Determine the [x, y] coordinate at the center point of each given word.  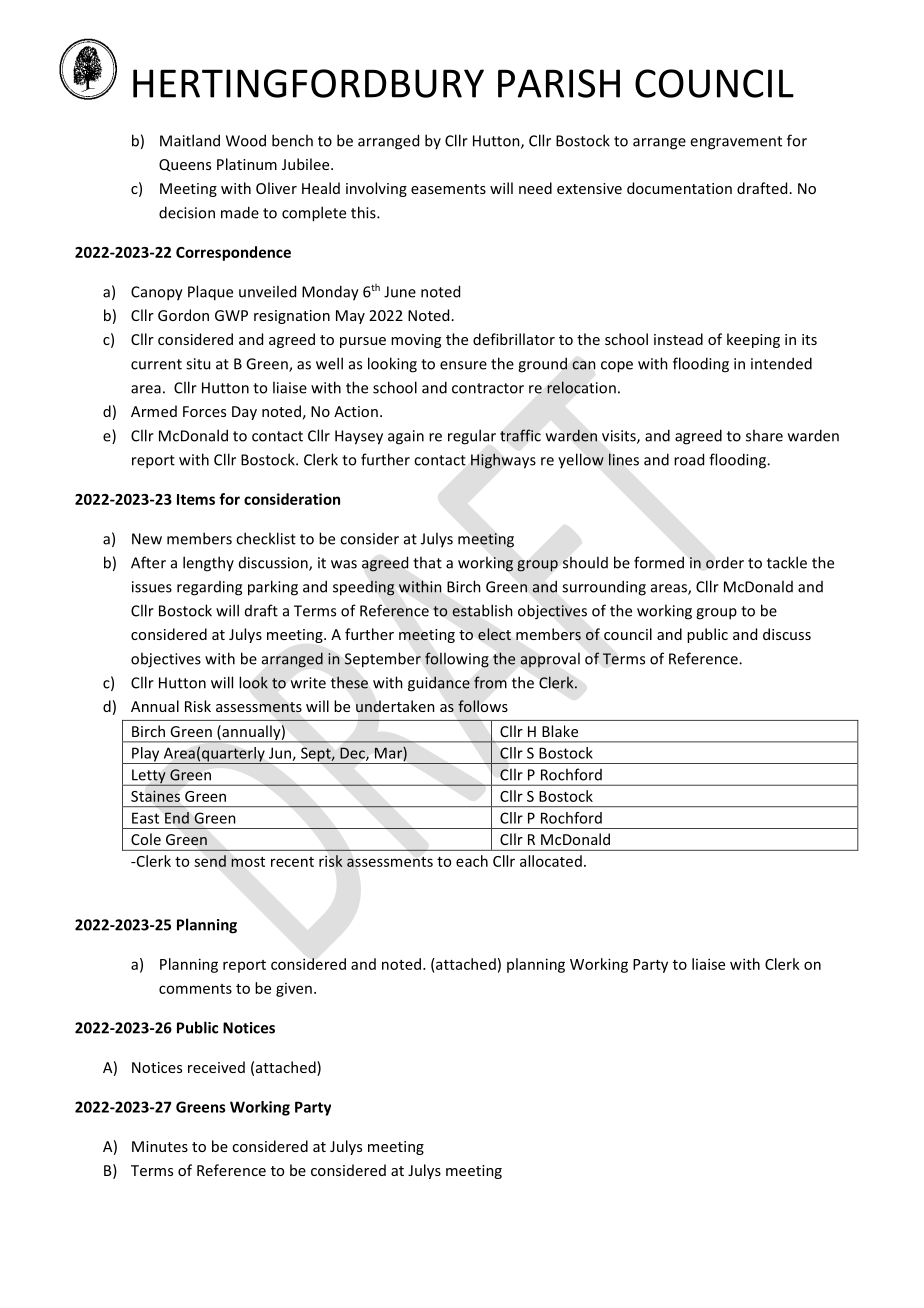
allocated [551, 861]
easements [448, 189]
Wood [246, 140]
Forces [204, 411]
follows [483, 706]
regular [472, 437]
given [294, 990]
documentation [679, 188]
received [216, 1067]
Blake [560, 731]
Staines [155, 796]
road [689, 459]
